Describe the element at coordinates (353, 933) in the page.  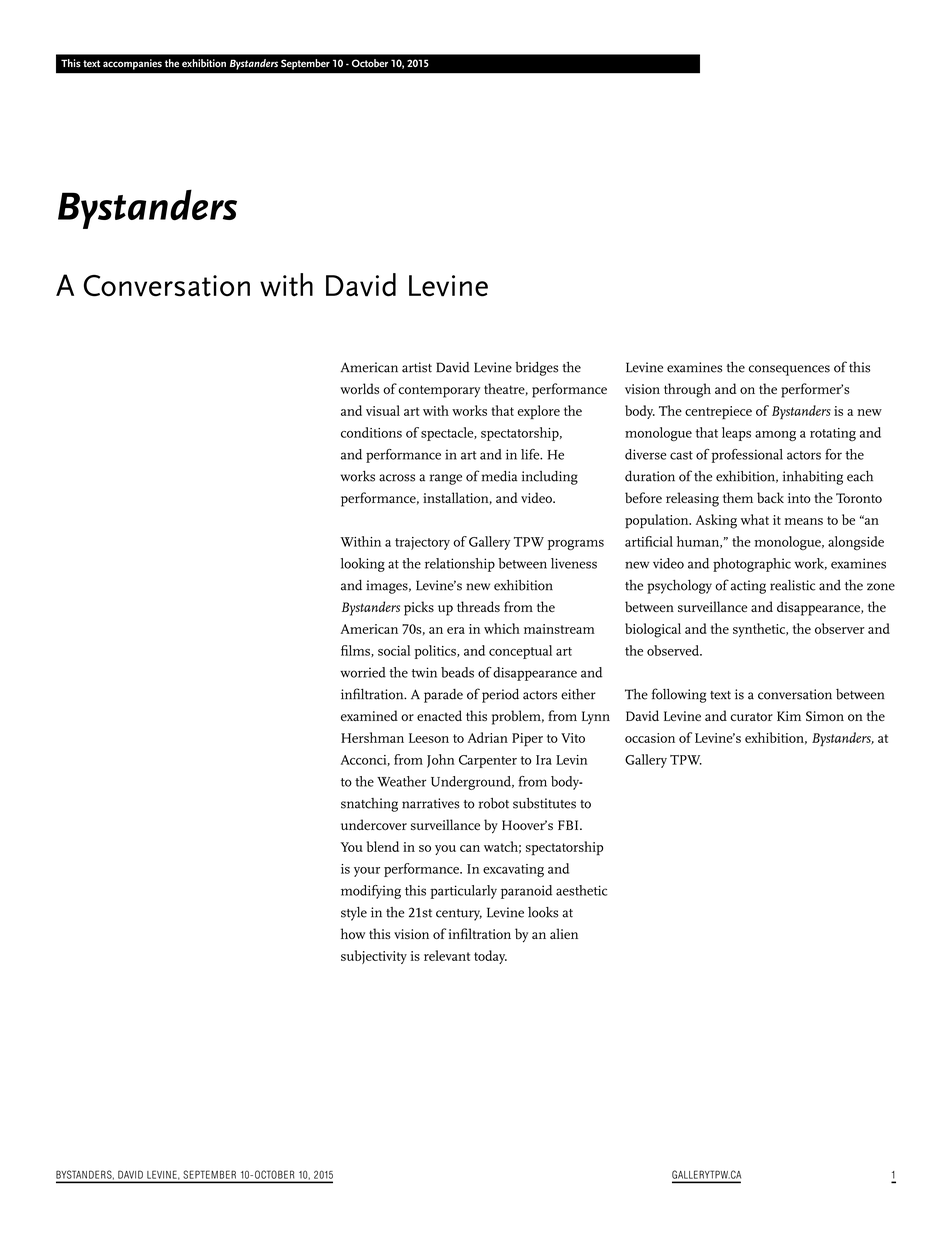
I see `how` at that location.
